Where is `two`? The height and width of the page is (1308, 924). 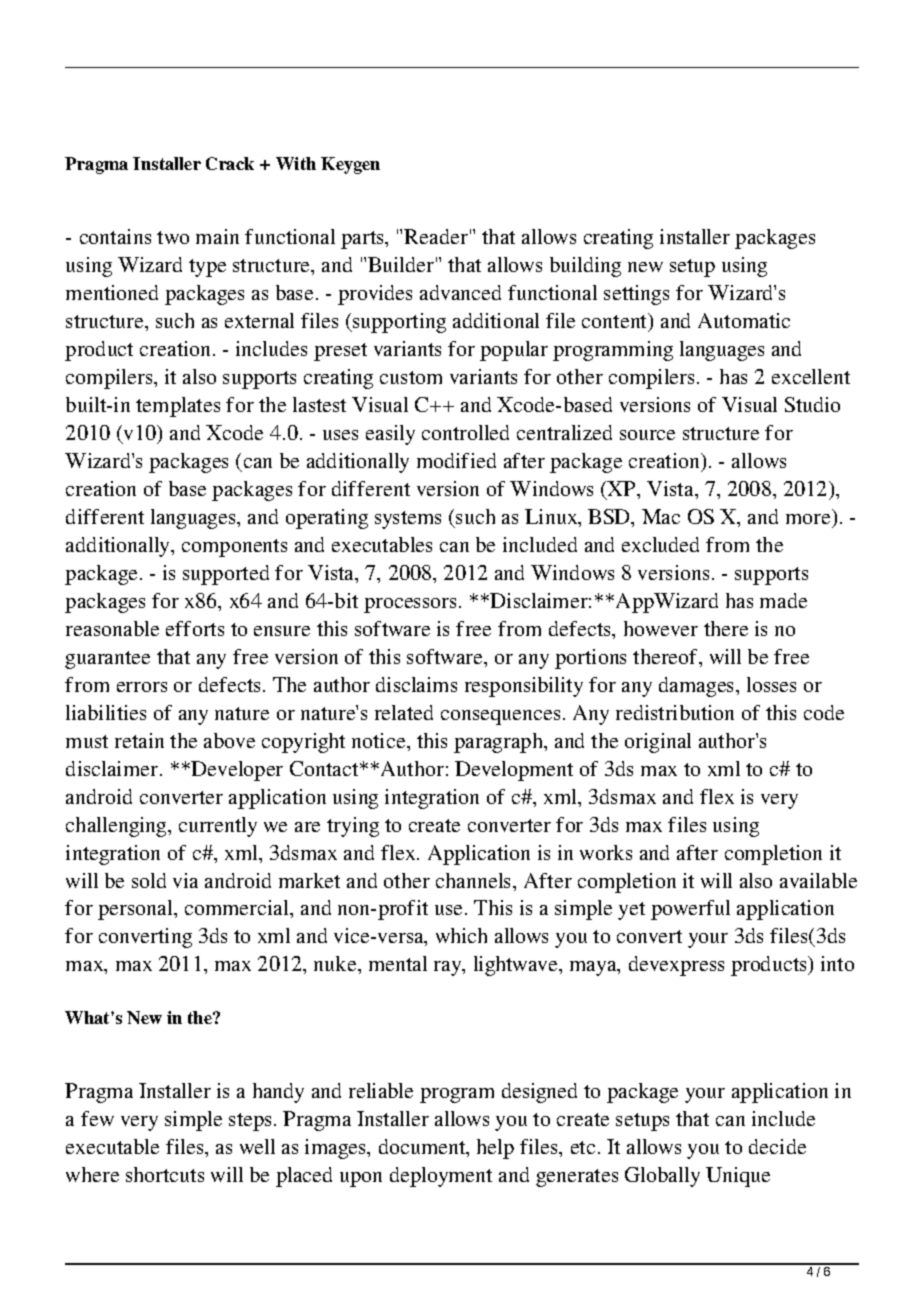 two is located at coordinates (173, 237).
